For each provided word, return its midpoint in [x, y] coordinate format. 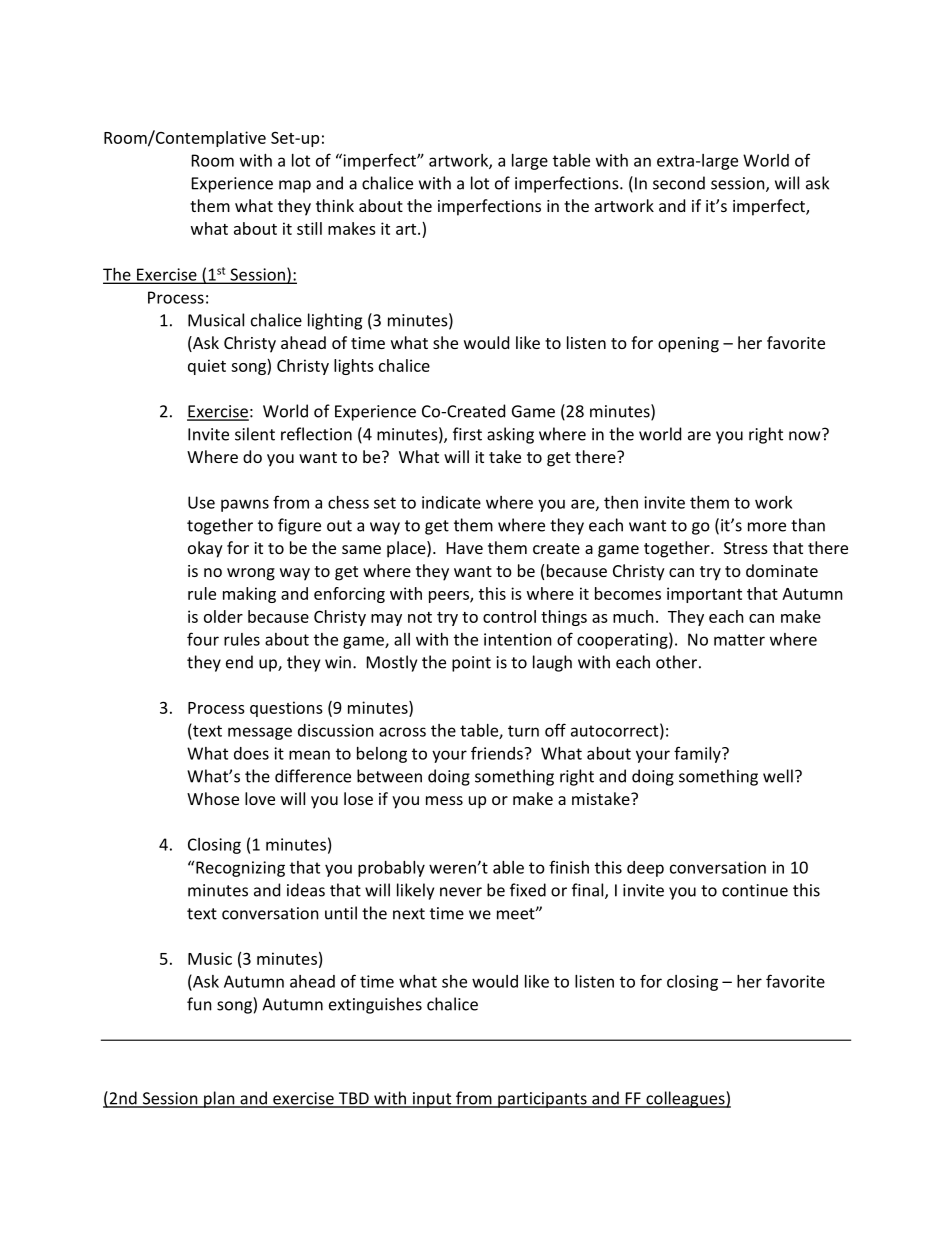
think [335, 205]
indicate [451, 502]
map [295, 186]
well [778, 776]
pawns [245, 505]
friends [498, 753]
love [260, 798]
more [767, 527]
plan [219, 1099]
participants [542, 1100]
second [679, 183]
